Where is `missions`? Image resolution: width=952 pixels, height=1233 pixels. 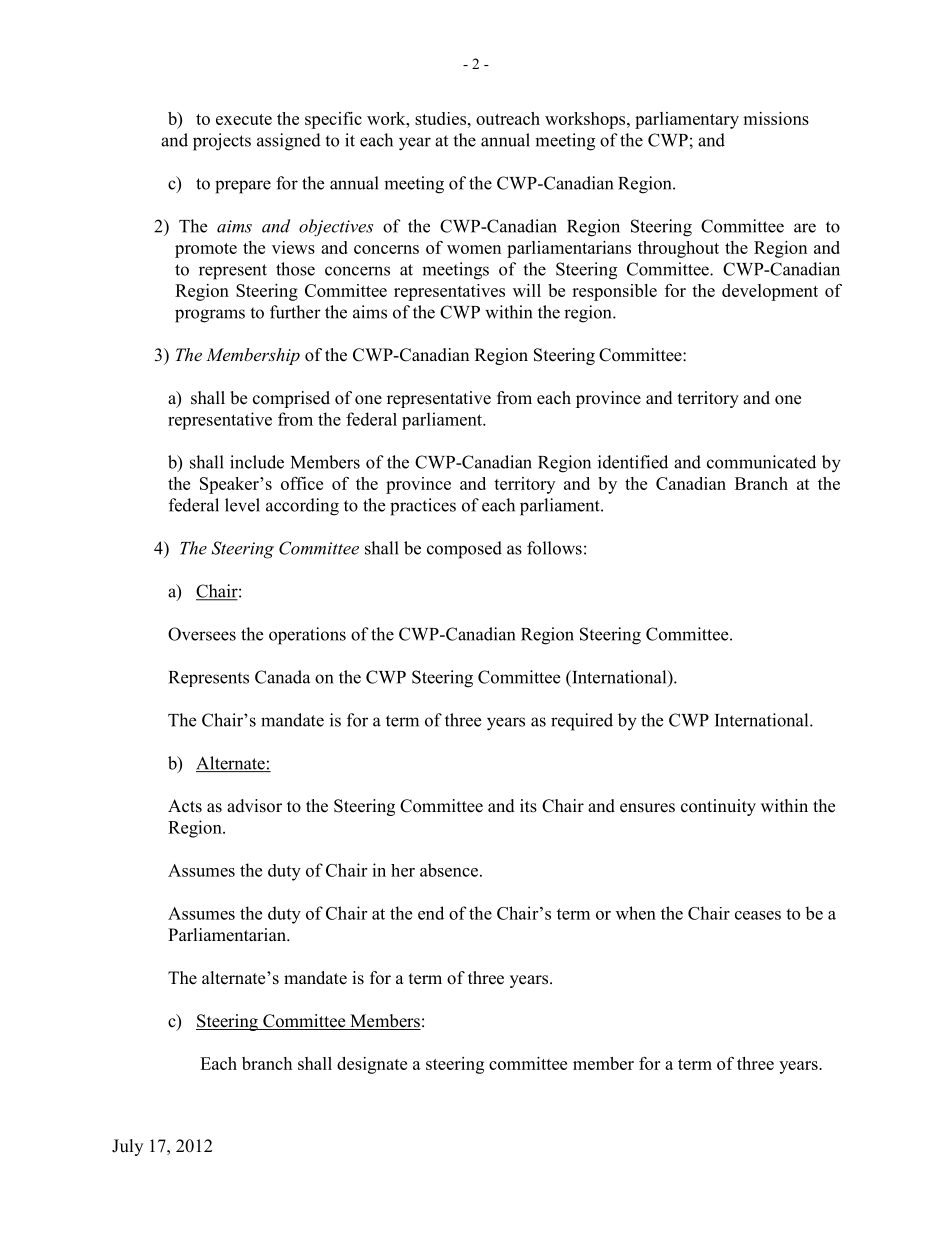
missions is located at coordinates (776, 118).
